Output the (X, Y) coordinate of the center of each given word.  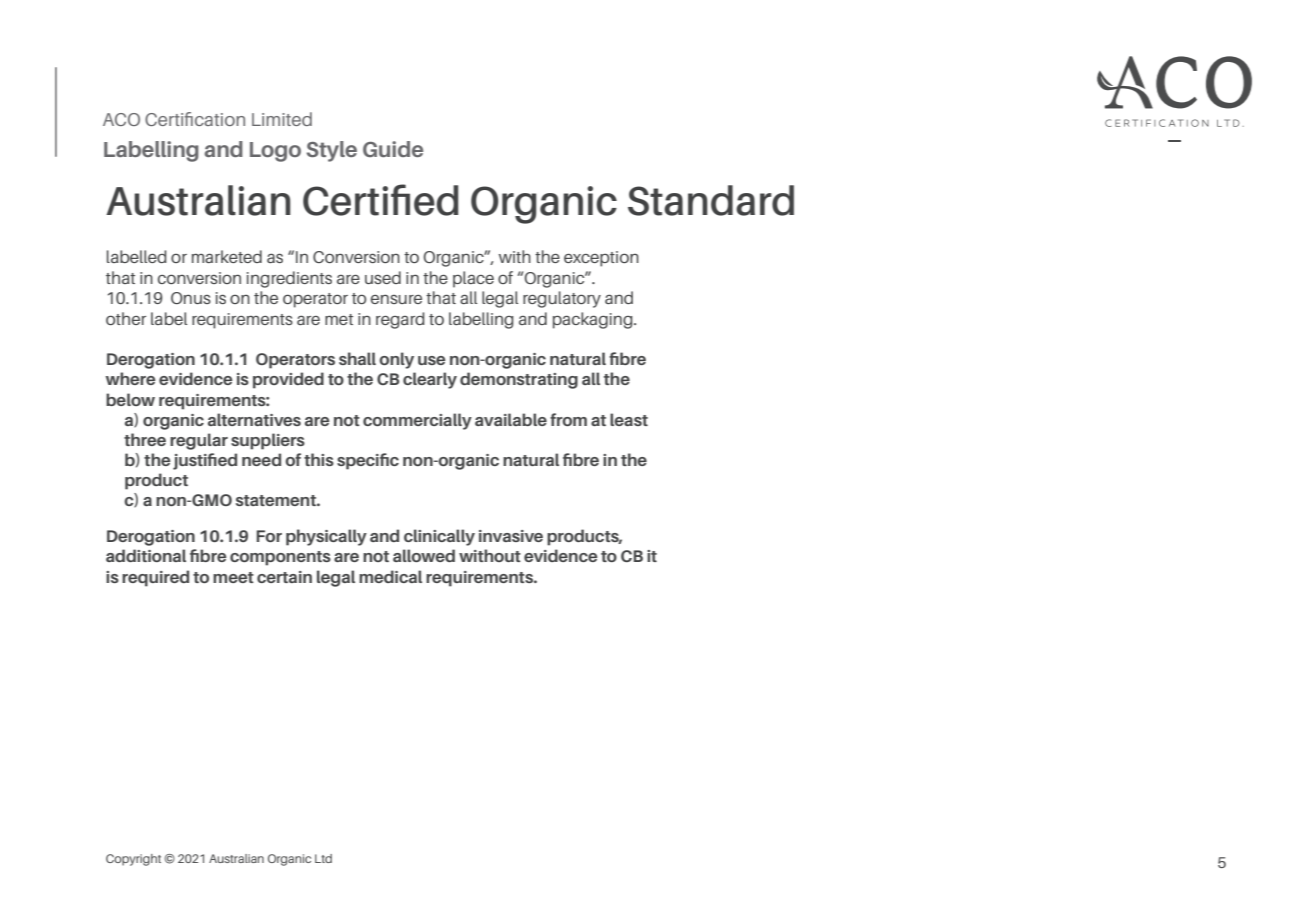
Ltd (323, 858)
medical (390, 576)
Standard (711, 200)
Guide (393, 149)
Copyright (133, 860)
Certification (195, 119)
